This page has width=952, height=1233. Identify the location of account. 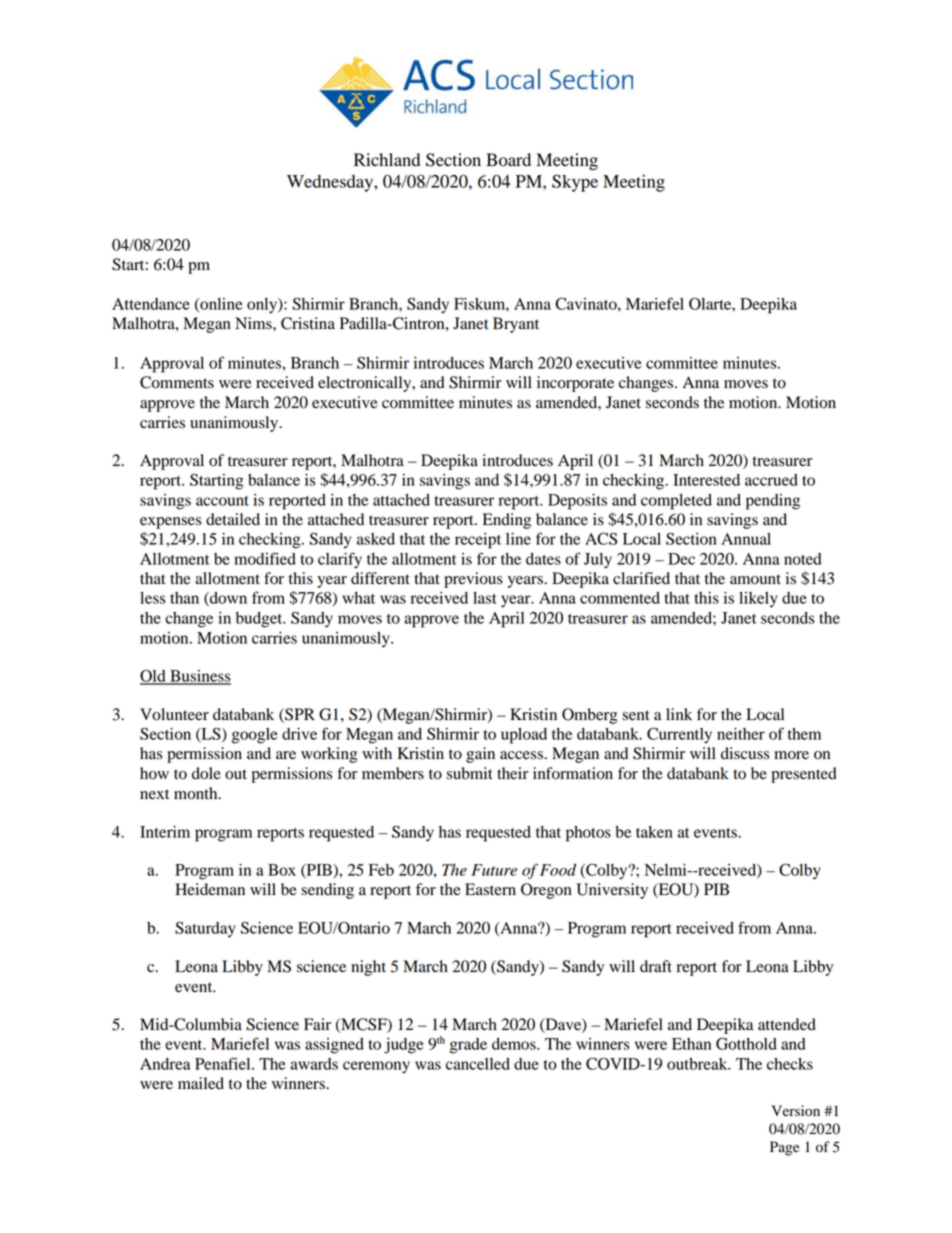
(222, 501).
